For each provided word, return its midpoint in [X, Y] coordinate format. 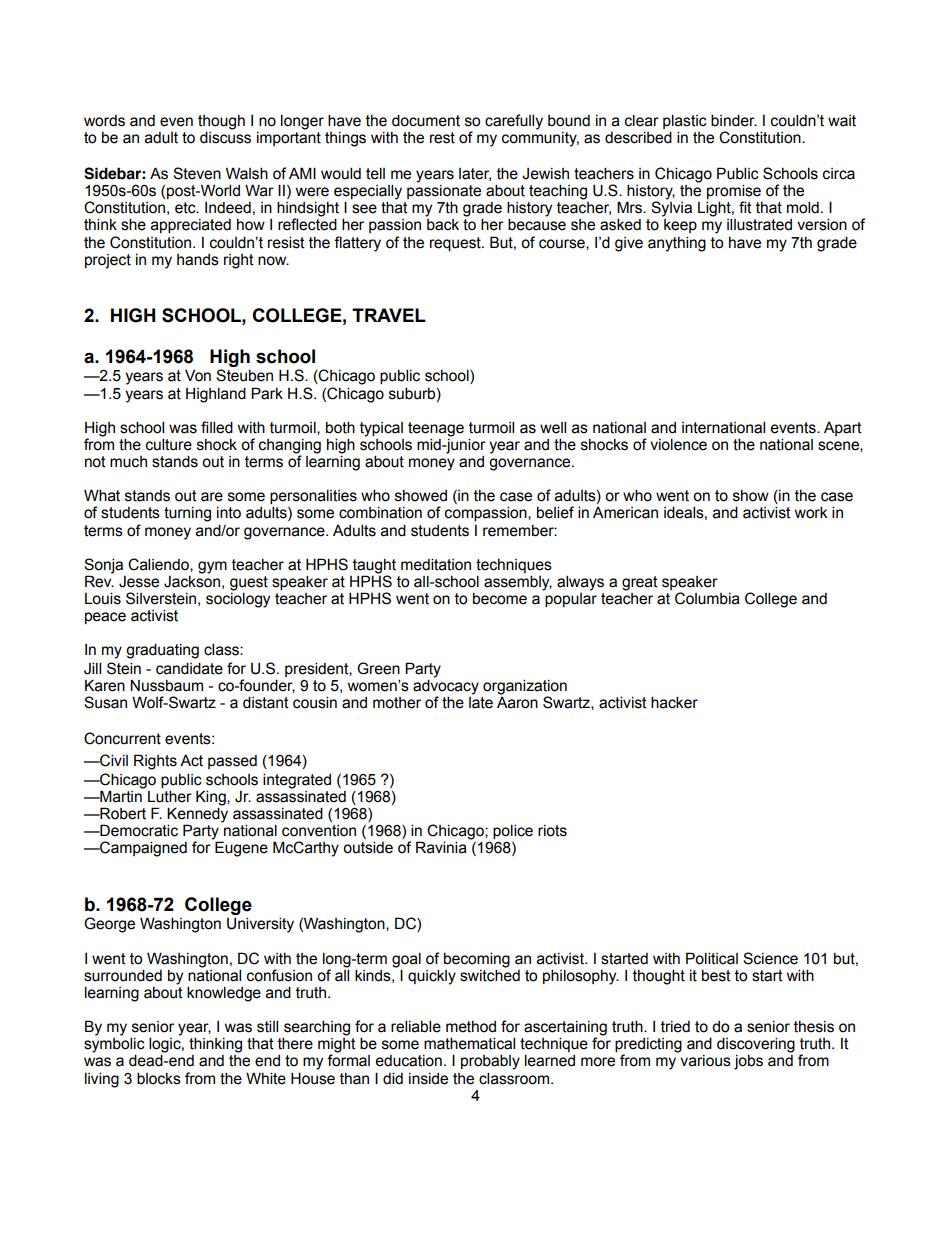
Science [770, 958]
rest [442, 138]
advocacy [446, 688]
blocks [159, 1078]
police [513, 831]
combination [380, 513]
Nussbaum [166, 685]
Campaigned [142, 849]
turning [187, 514]
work [811, 512]
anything [677, 244]
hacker [674, 702]
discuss [225, 137]
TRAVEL [389, 315]
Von [198, 375]
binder [734, 120]
